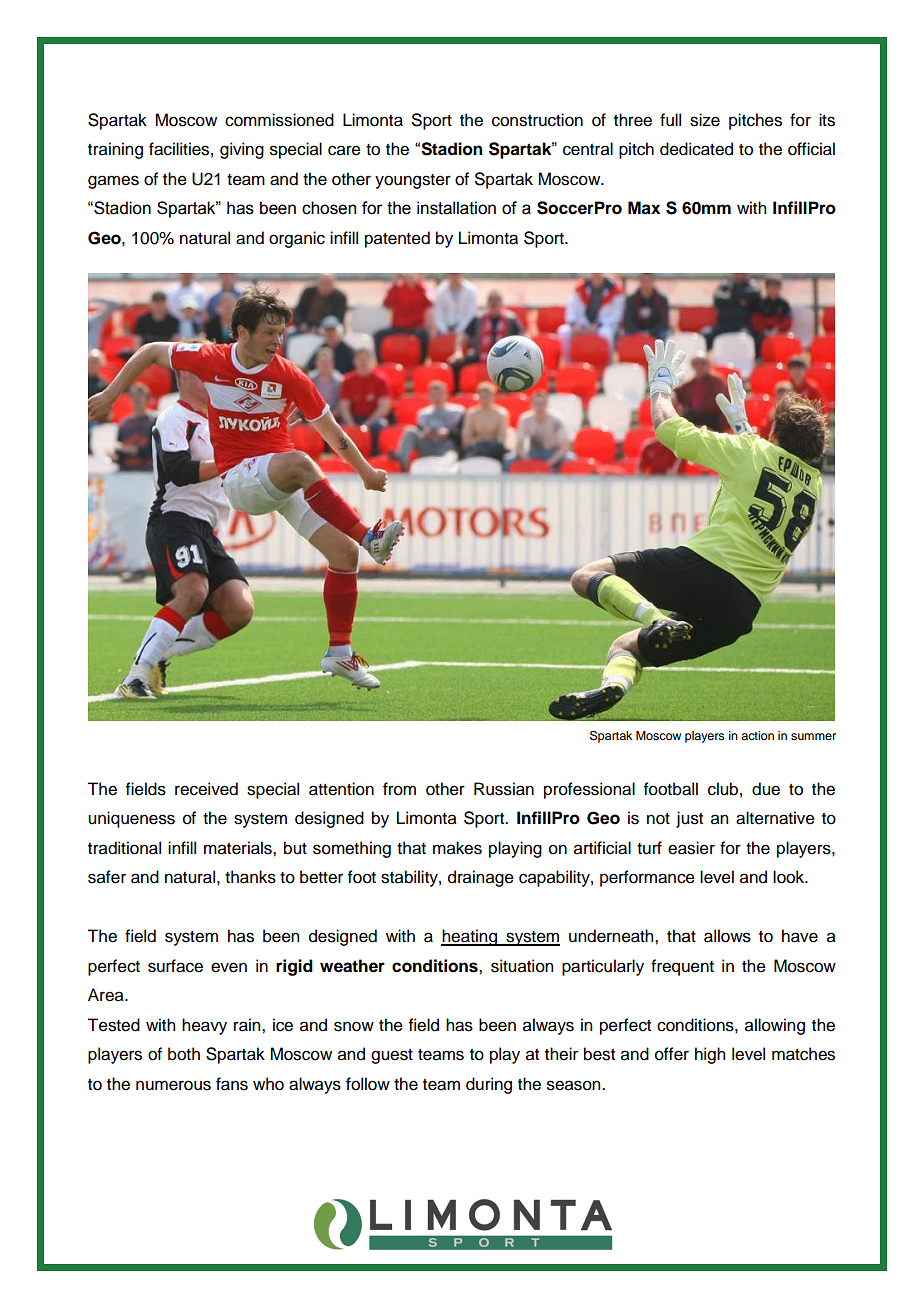 The width and height of the page is (924, 1308). What do you see at coordinates (184, 1054) in the page?
I see `both` at bounding box center [184, 1054].
